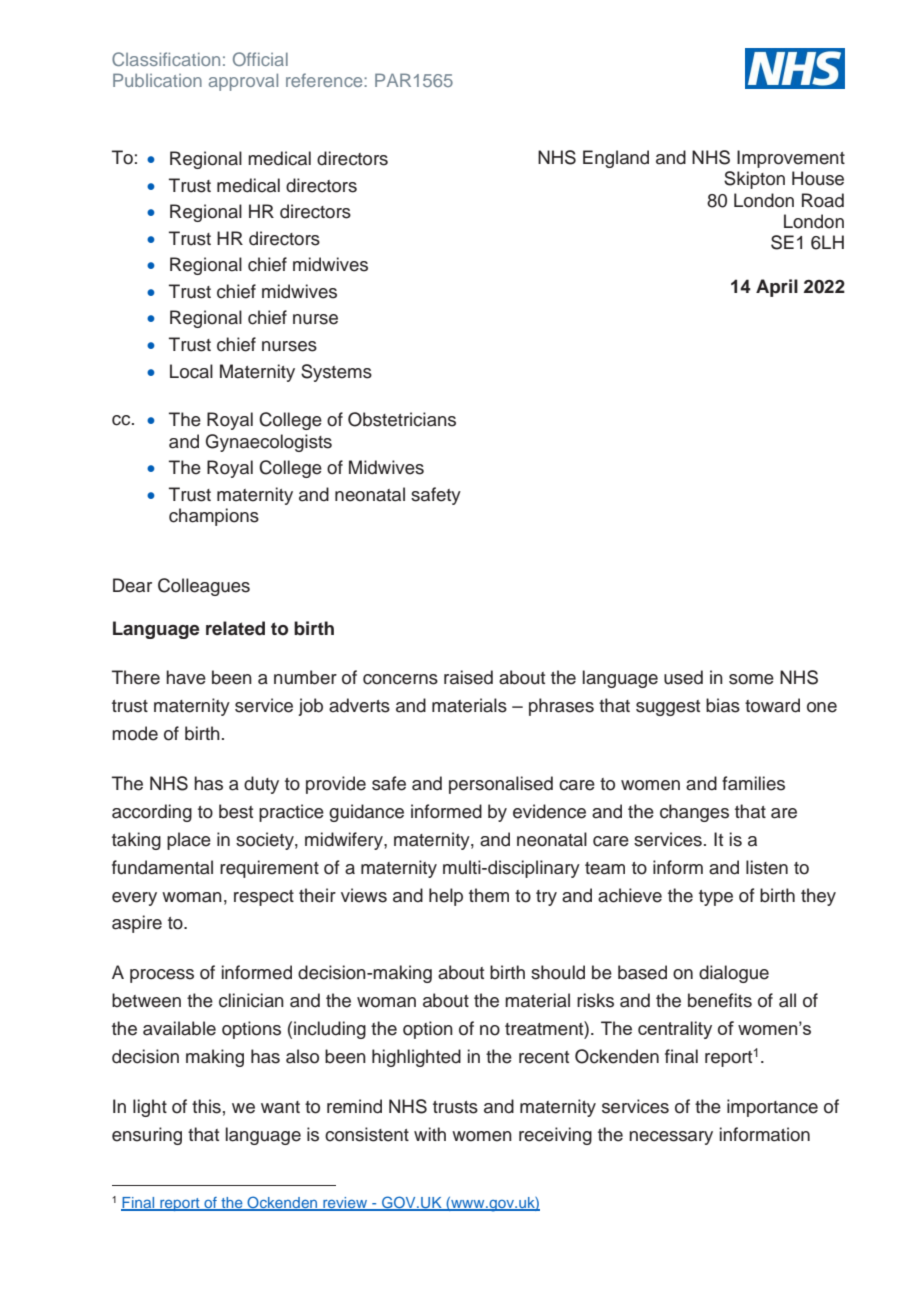 The height and width of the screenshot is (1308, 924). What do you see at coordinates (753, 783) in the screenshot?
I see `families` at bounding box center [753, 783].
